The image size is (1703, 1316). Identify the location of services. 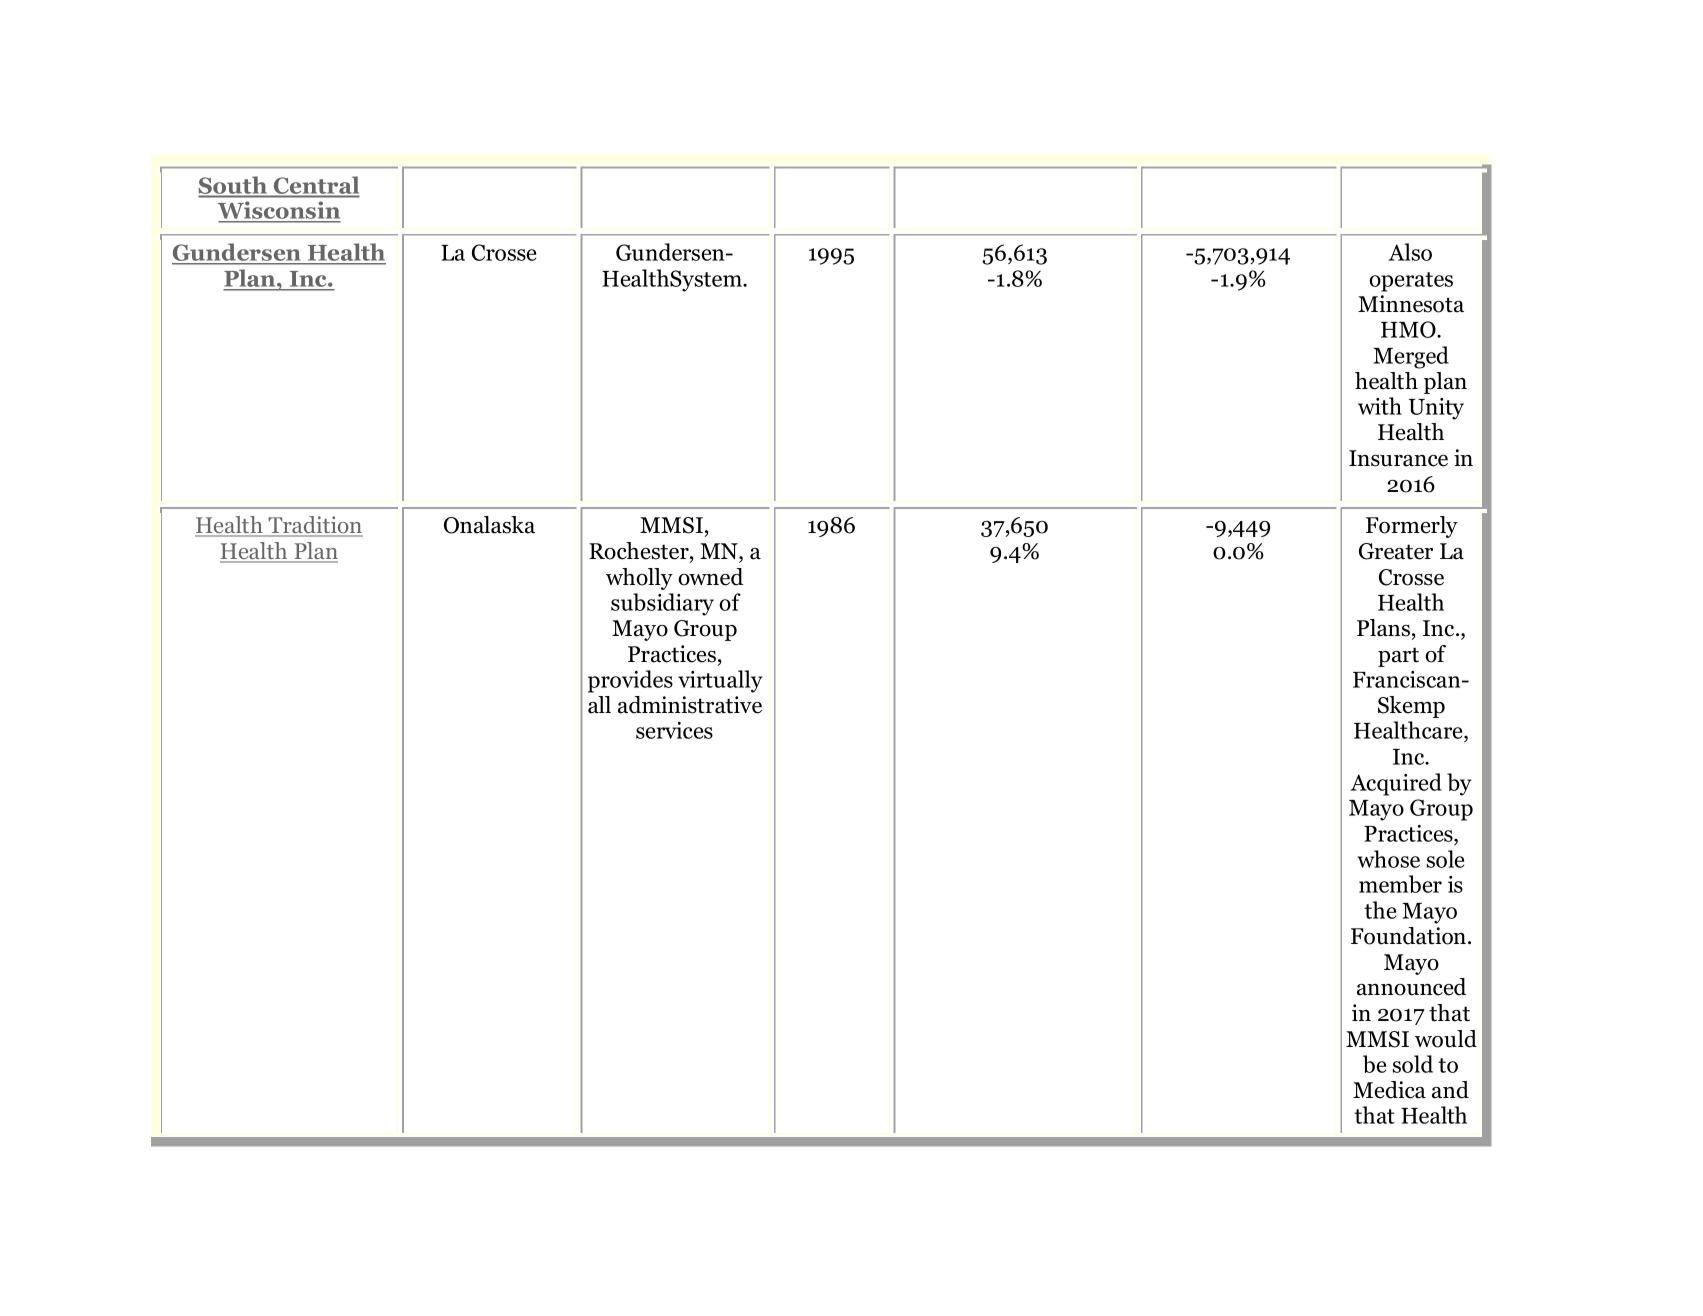
(674, 730).
